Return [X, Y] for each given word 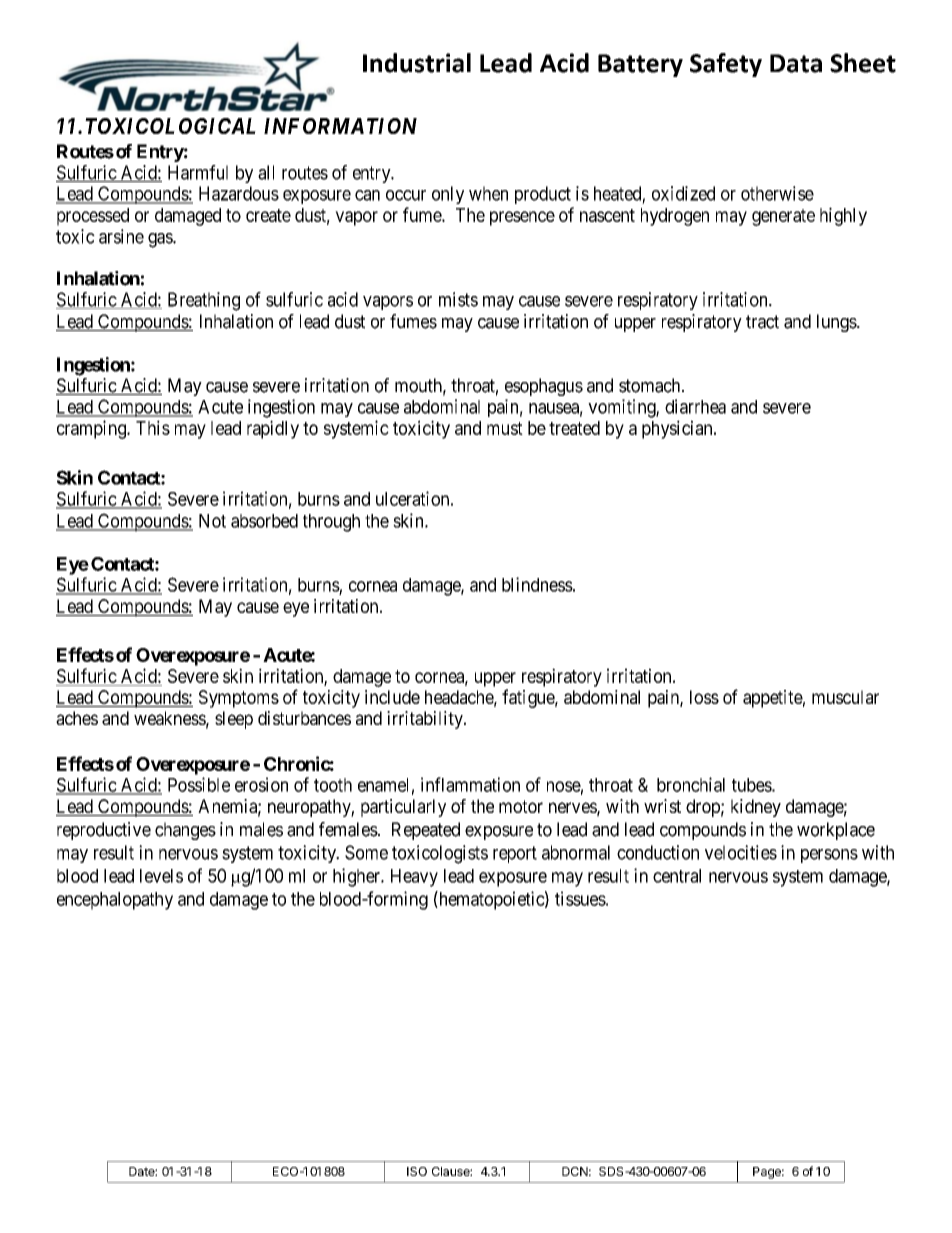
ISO [417, 1171]
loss [704, 697]
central [677, 876]
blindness [537, 584]
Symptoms [239, 699]
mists [458, 299]
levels [161, 876]
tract [762, 322]
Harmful [198, 172]
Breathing [204, 301]
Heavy [414, 878]
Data [796, 63]
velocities [741, 852]
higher [358, 877]
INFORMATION [340, 126]
